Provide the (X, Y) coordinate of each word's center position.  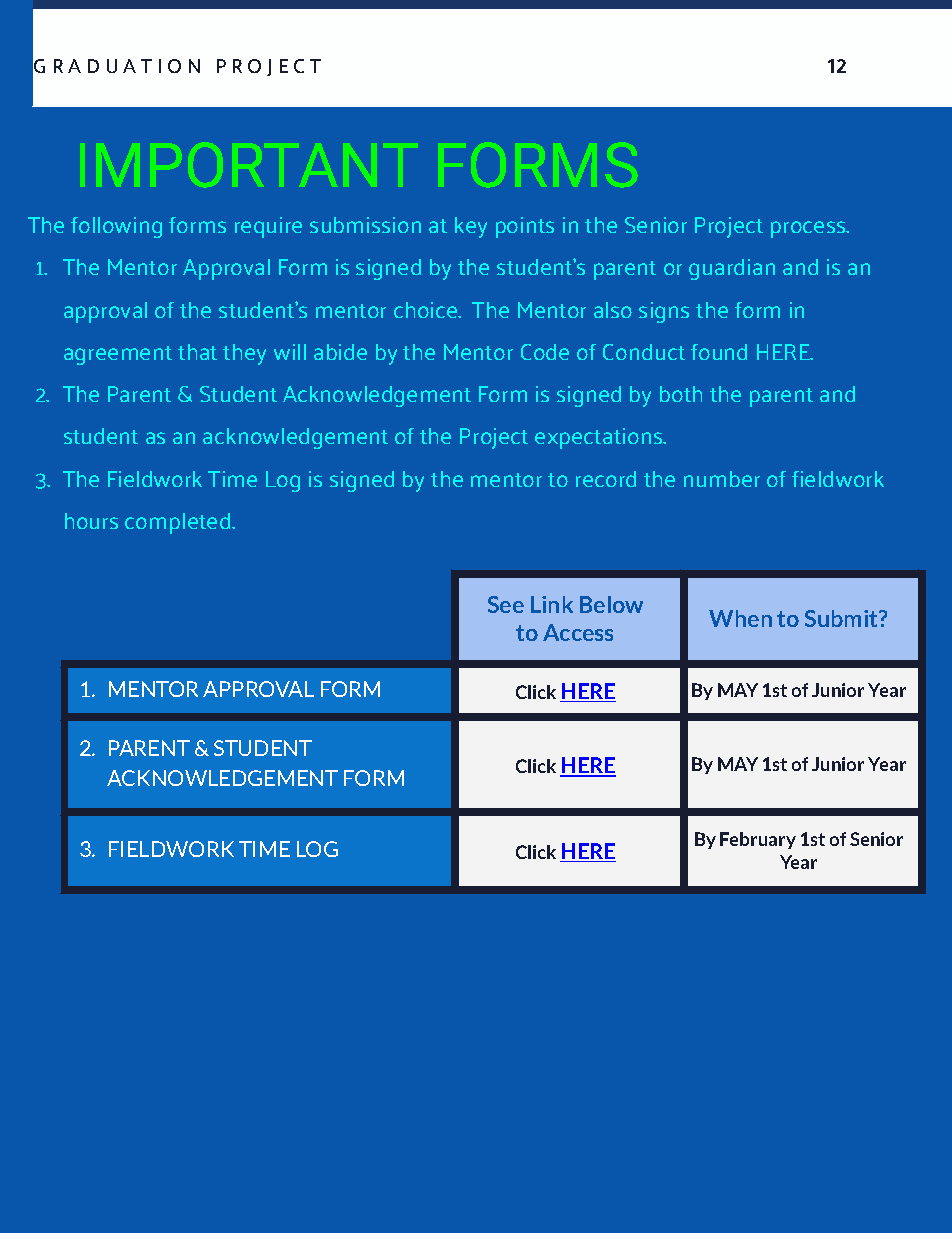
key (471, 227)
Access (578, 632)
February (758, 840)
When (740, 618)
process (809, 229)
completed (179, 523)
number (722, 479)
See (506, 604)
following (116, 227)
